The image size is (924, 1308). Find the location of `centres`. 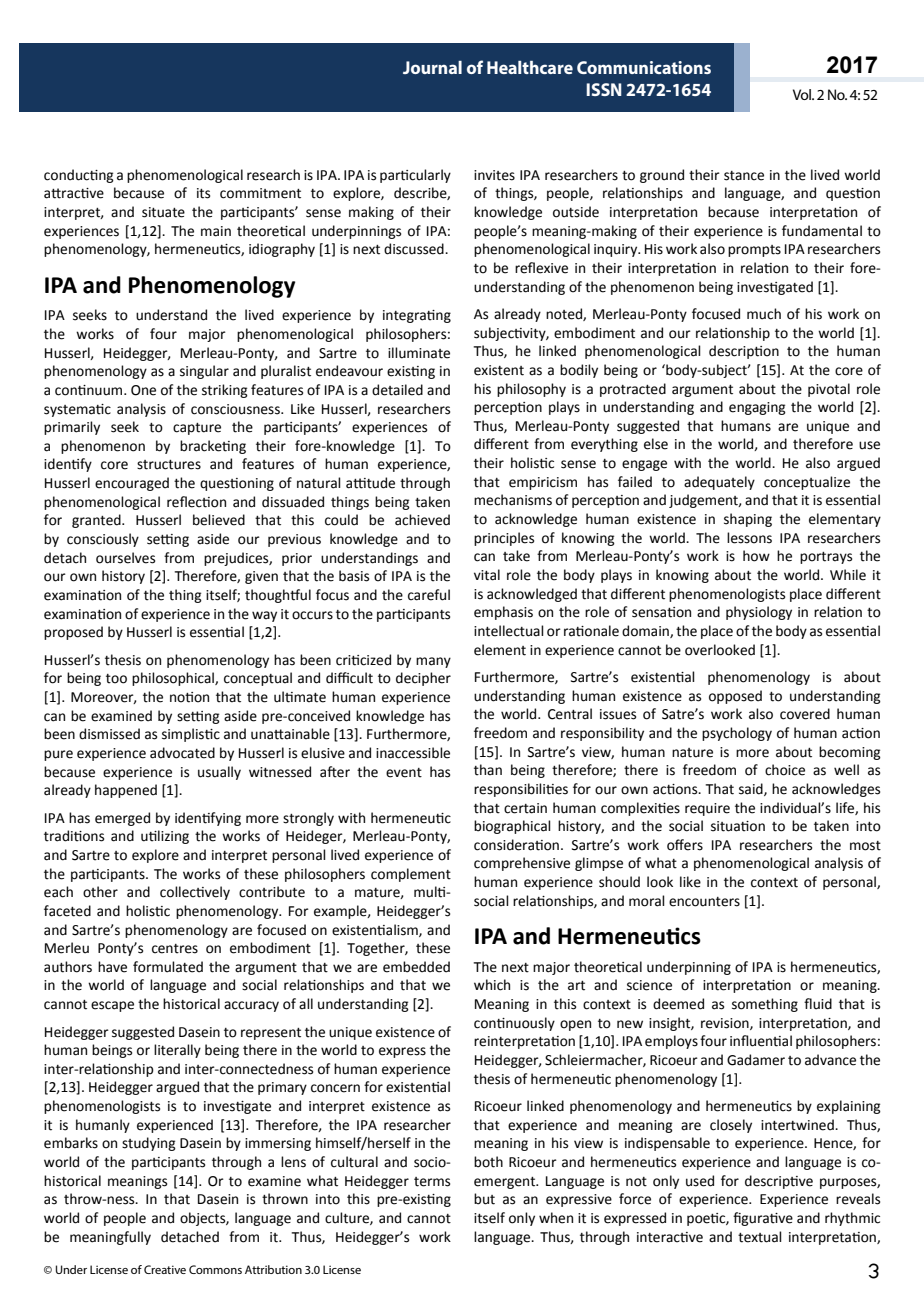

centres is located at coordinates (175, 949).
